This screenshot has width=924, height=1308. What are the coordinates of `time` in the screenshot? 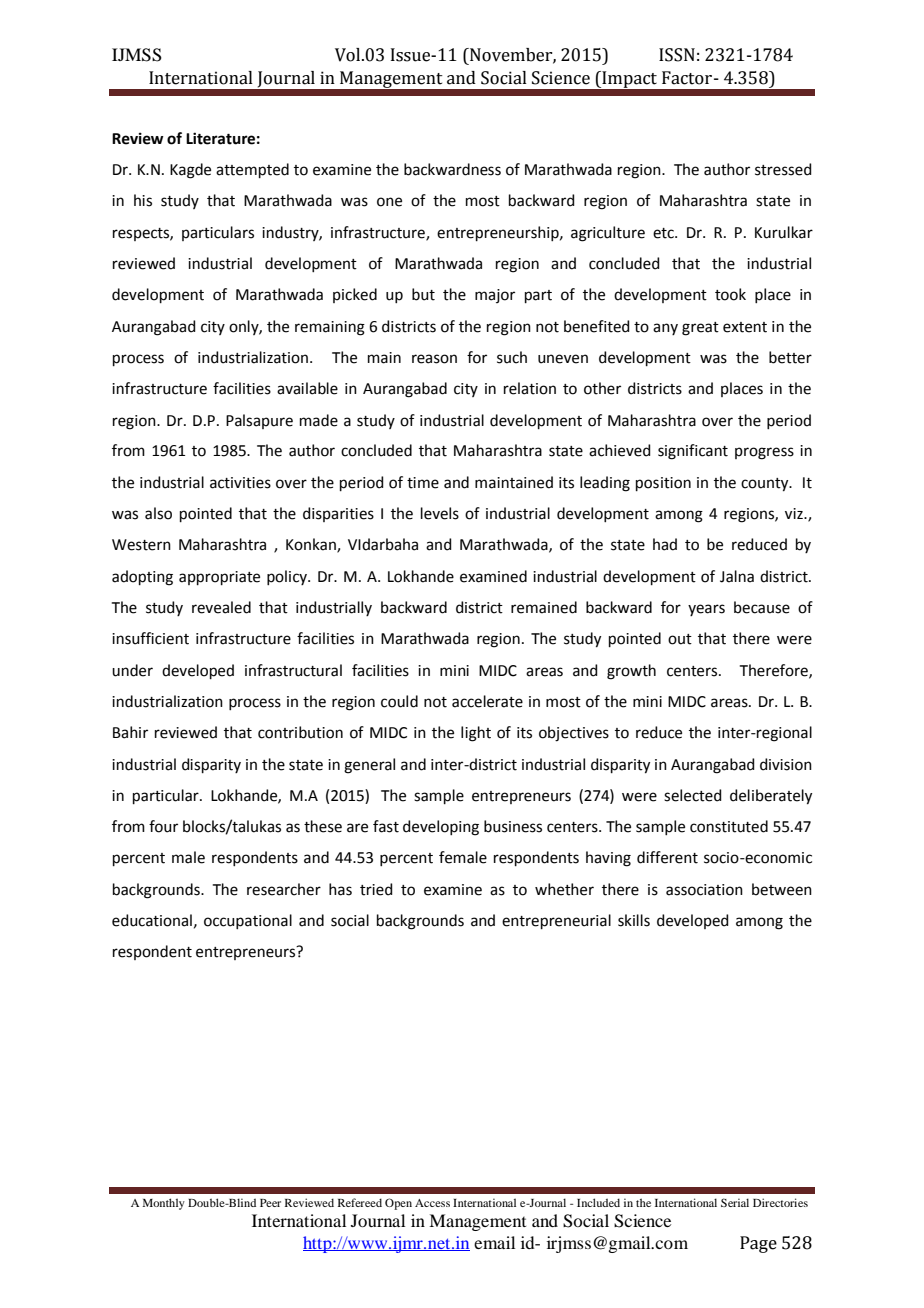 It's located at (423, 483).
